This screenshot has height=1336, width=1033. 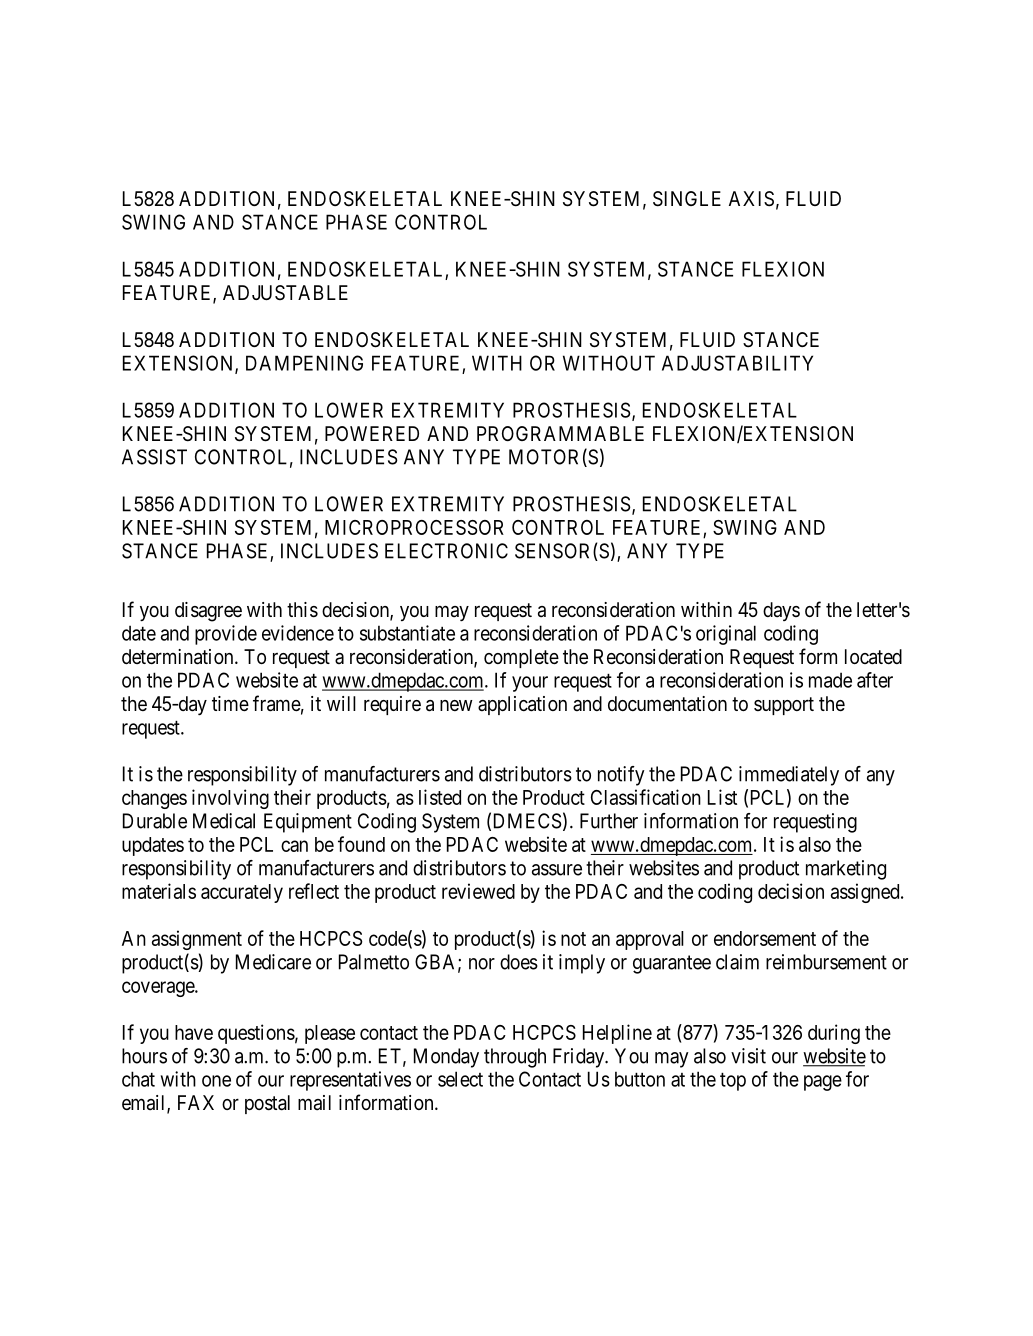 I want to click on one, so click(x=216, y=1081).
